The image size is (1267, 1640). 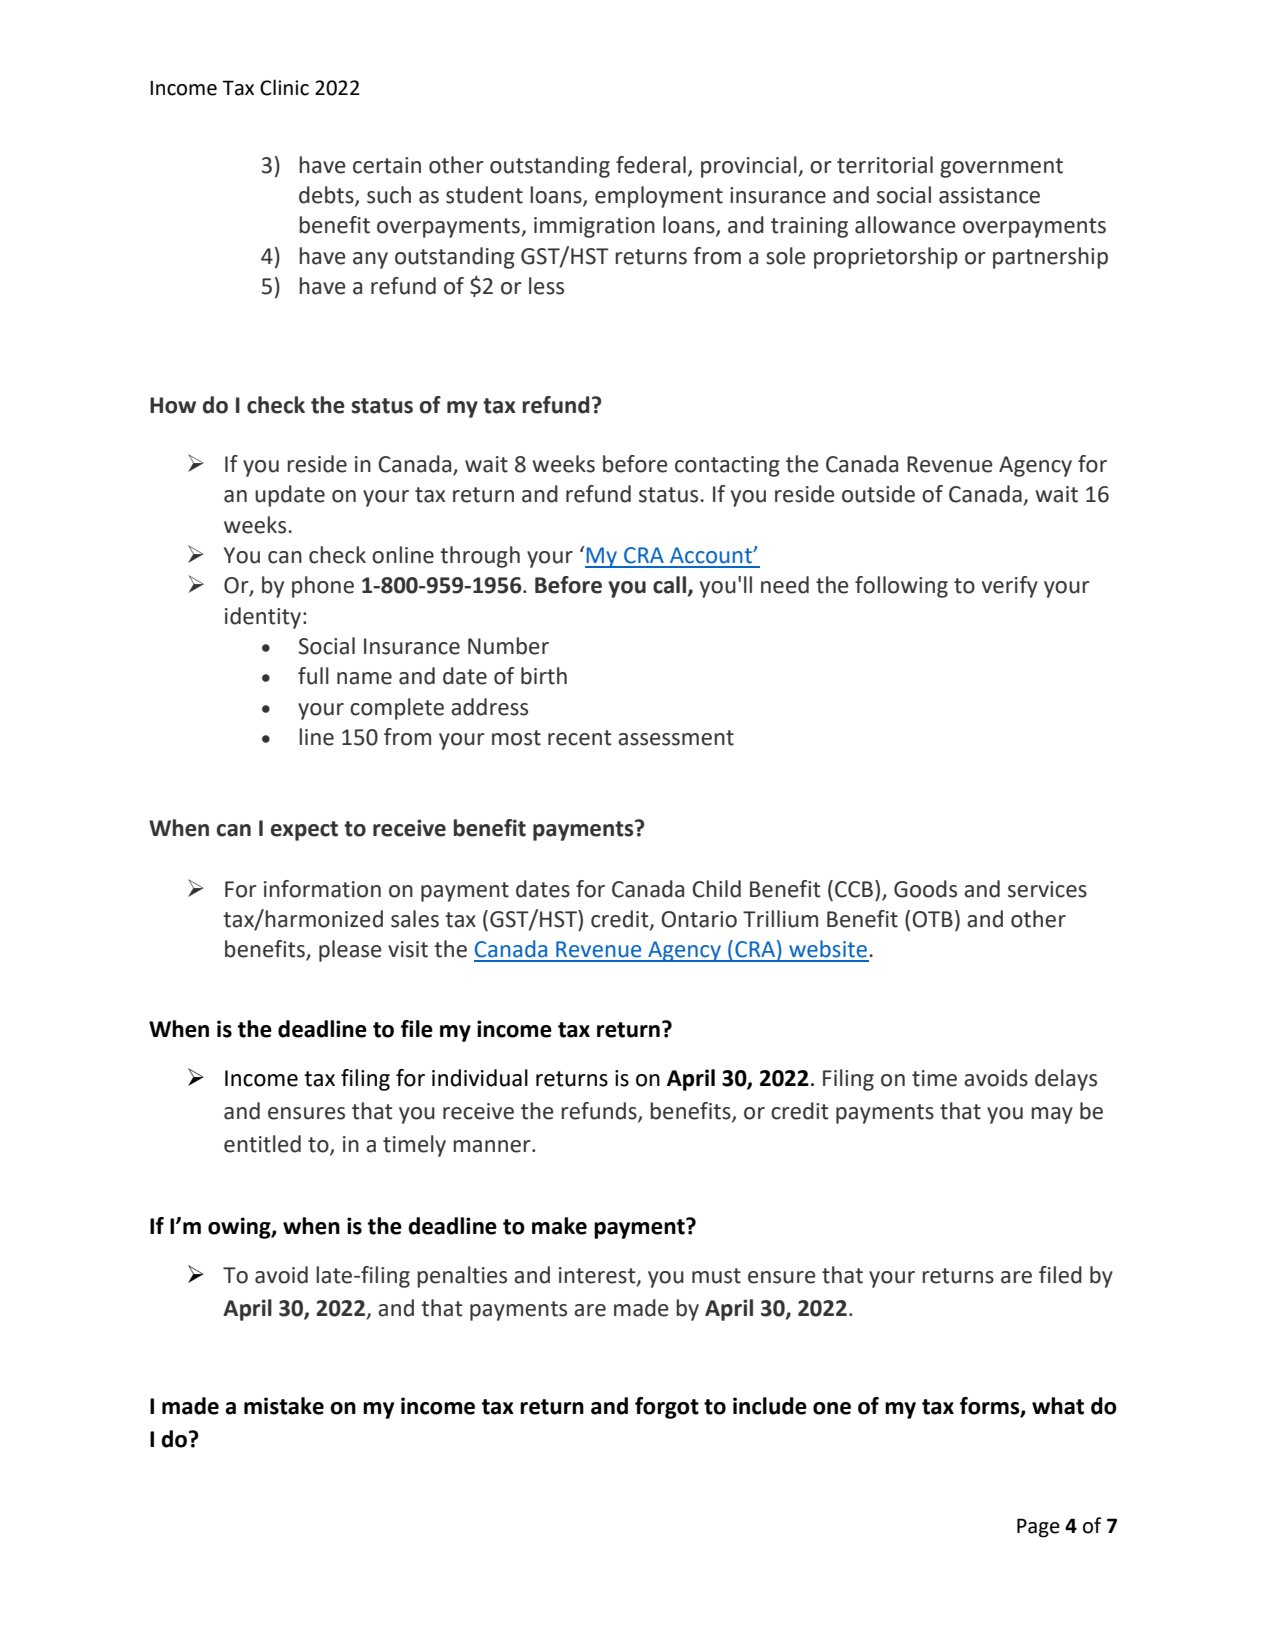 I want to click on may, so click(x=1052, y=1115).
